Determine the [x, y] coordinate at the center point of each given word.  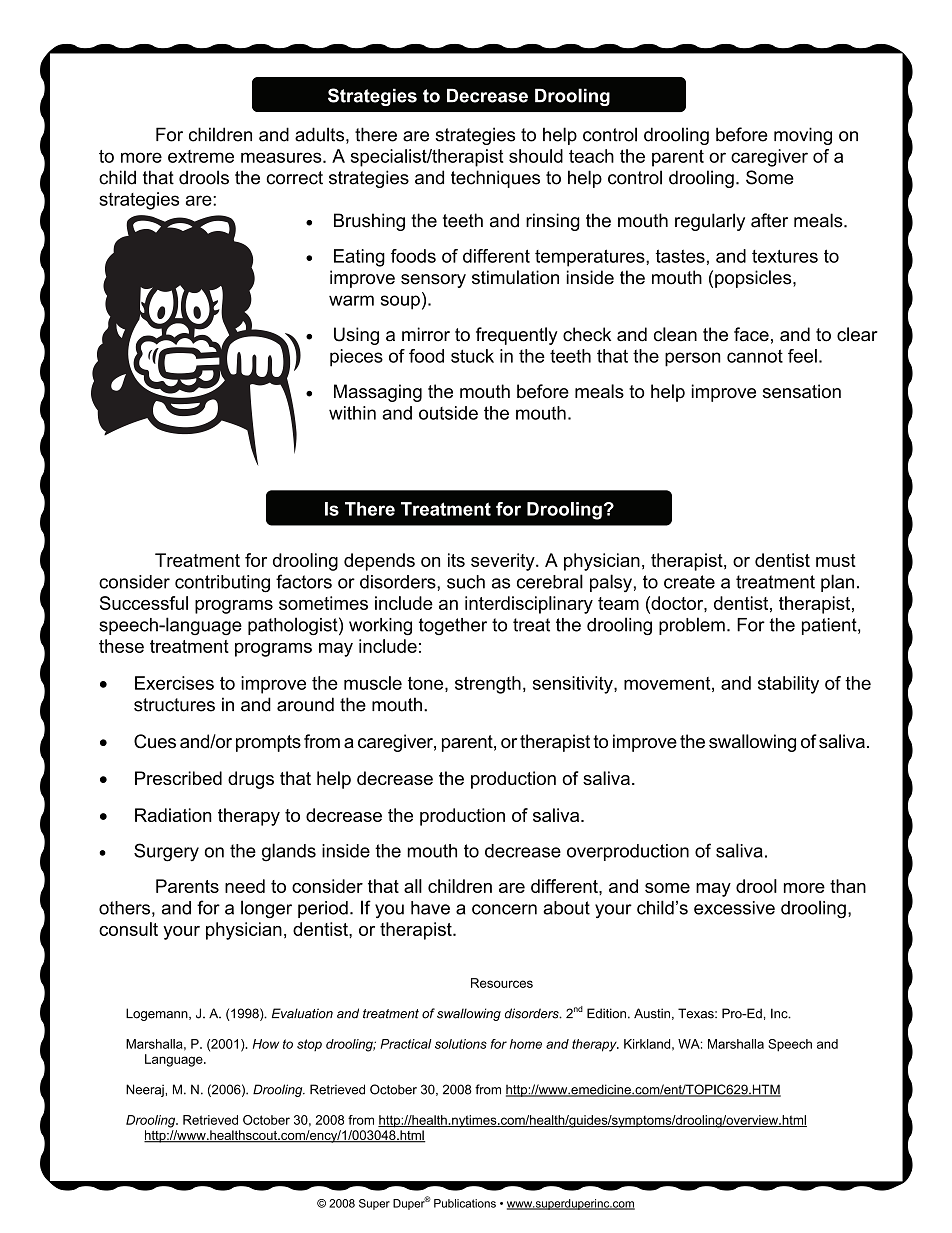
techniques [495, 179]
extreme [201, 156]
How [266, 1044]
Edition [606, 1013]
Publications [465, 1203]
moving [803, 136]
